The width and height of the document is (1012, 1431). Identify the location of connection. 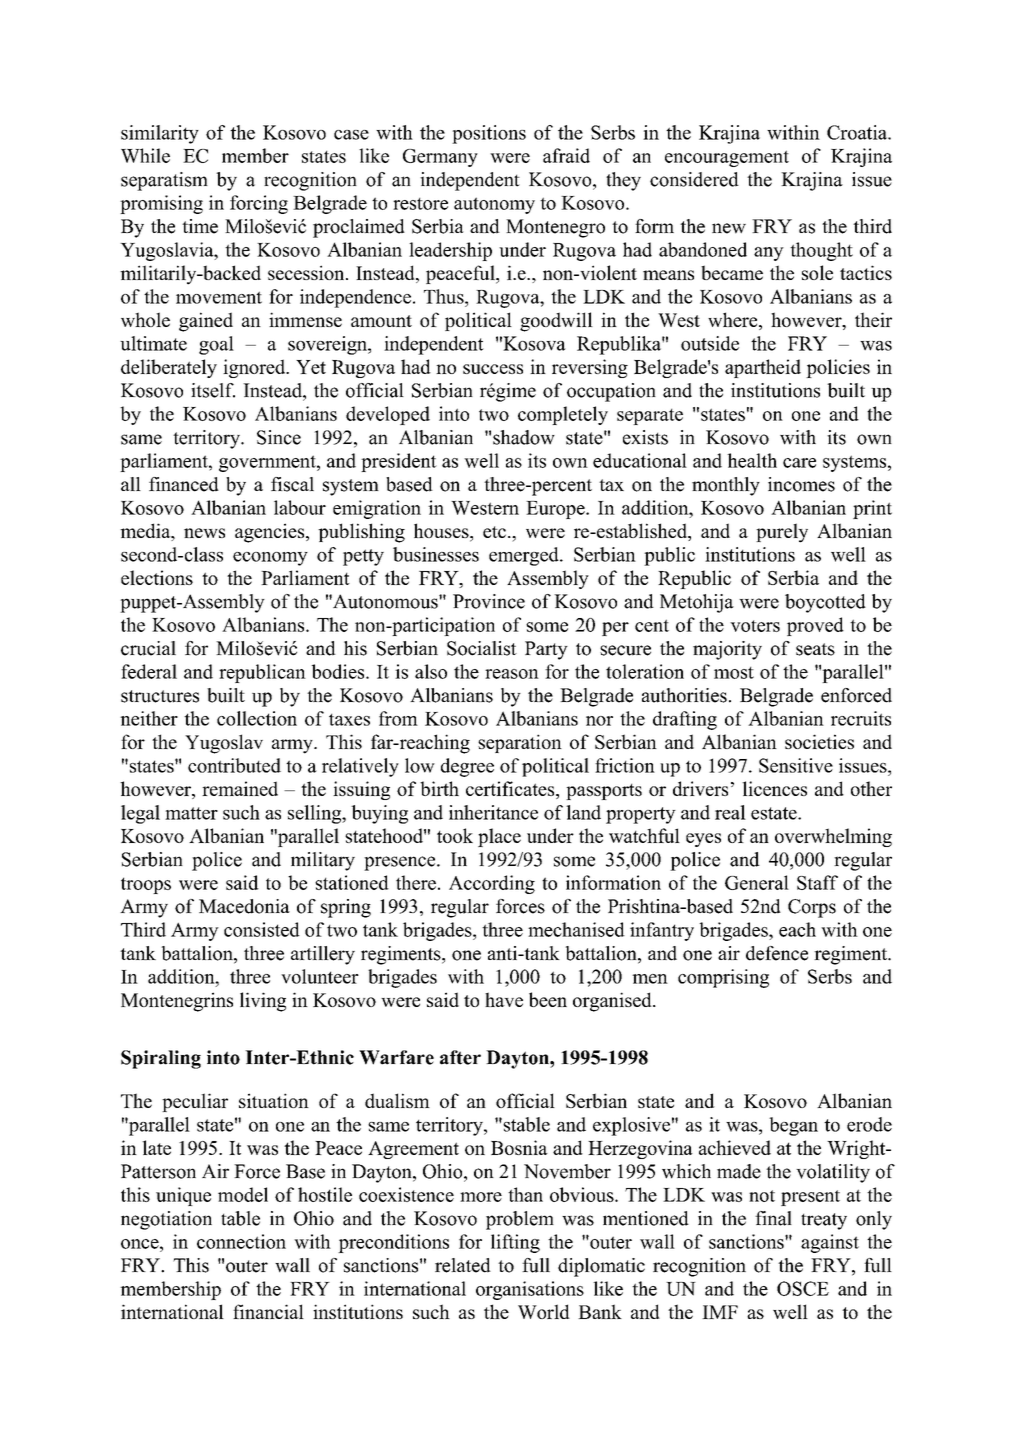
(241, 1241).
